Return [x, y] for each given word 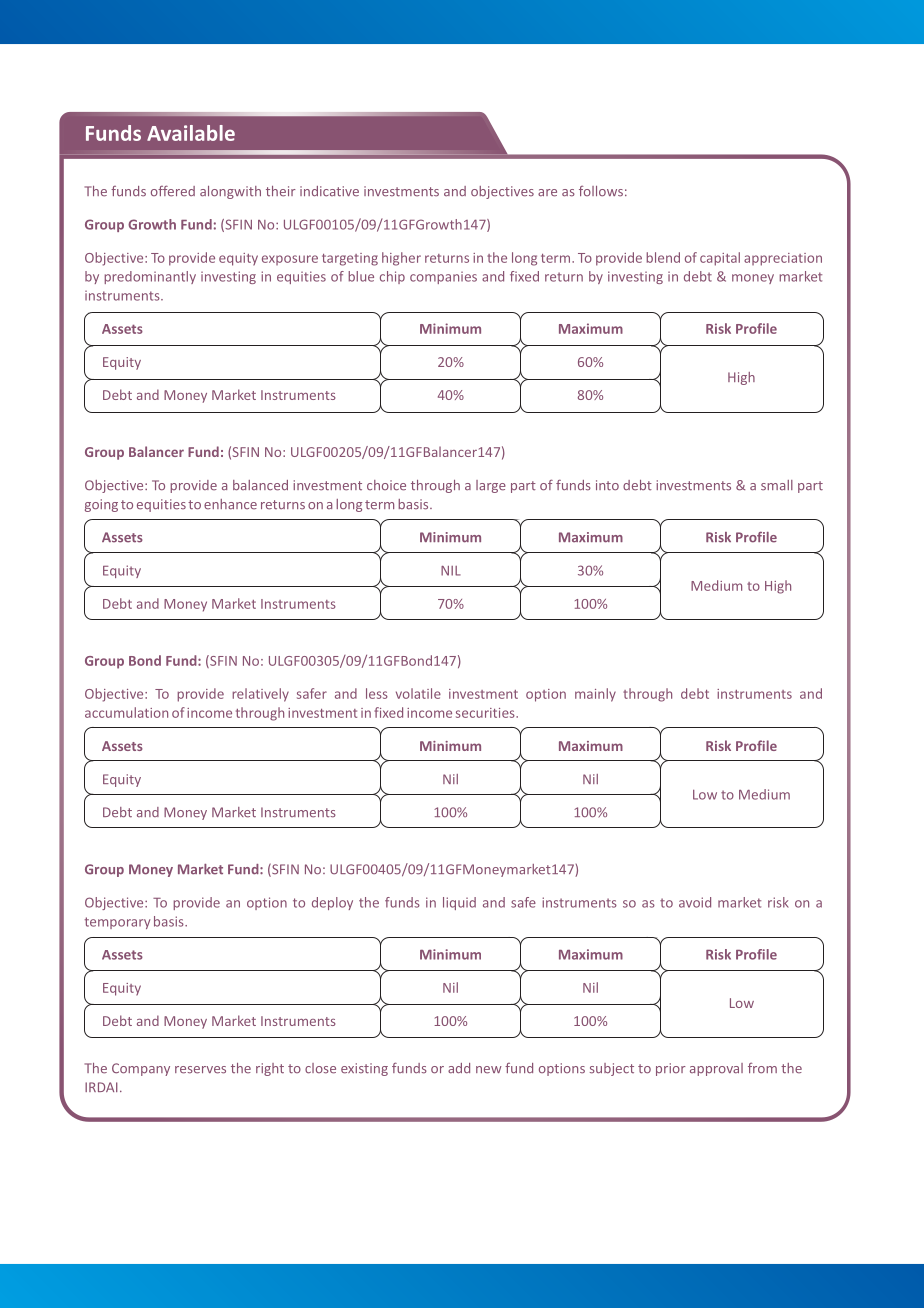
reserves [200, 1070]
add [459, 1068]
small [777, 485]
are [547, 193]
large [491, 486]
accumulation [126, 712]
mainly [595, 695]
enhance [230, 504]
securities [486, 713]
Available [191, 133]
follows [601, 191]
